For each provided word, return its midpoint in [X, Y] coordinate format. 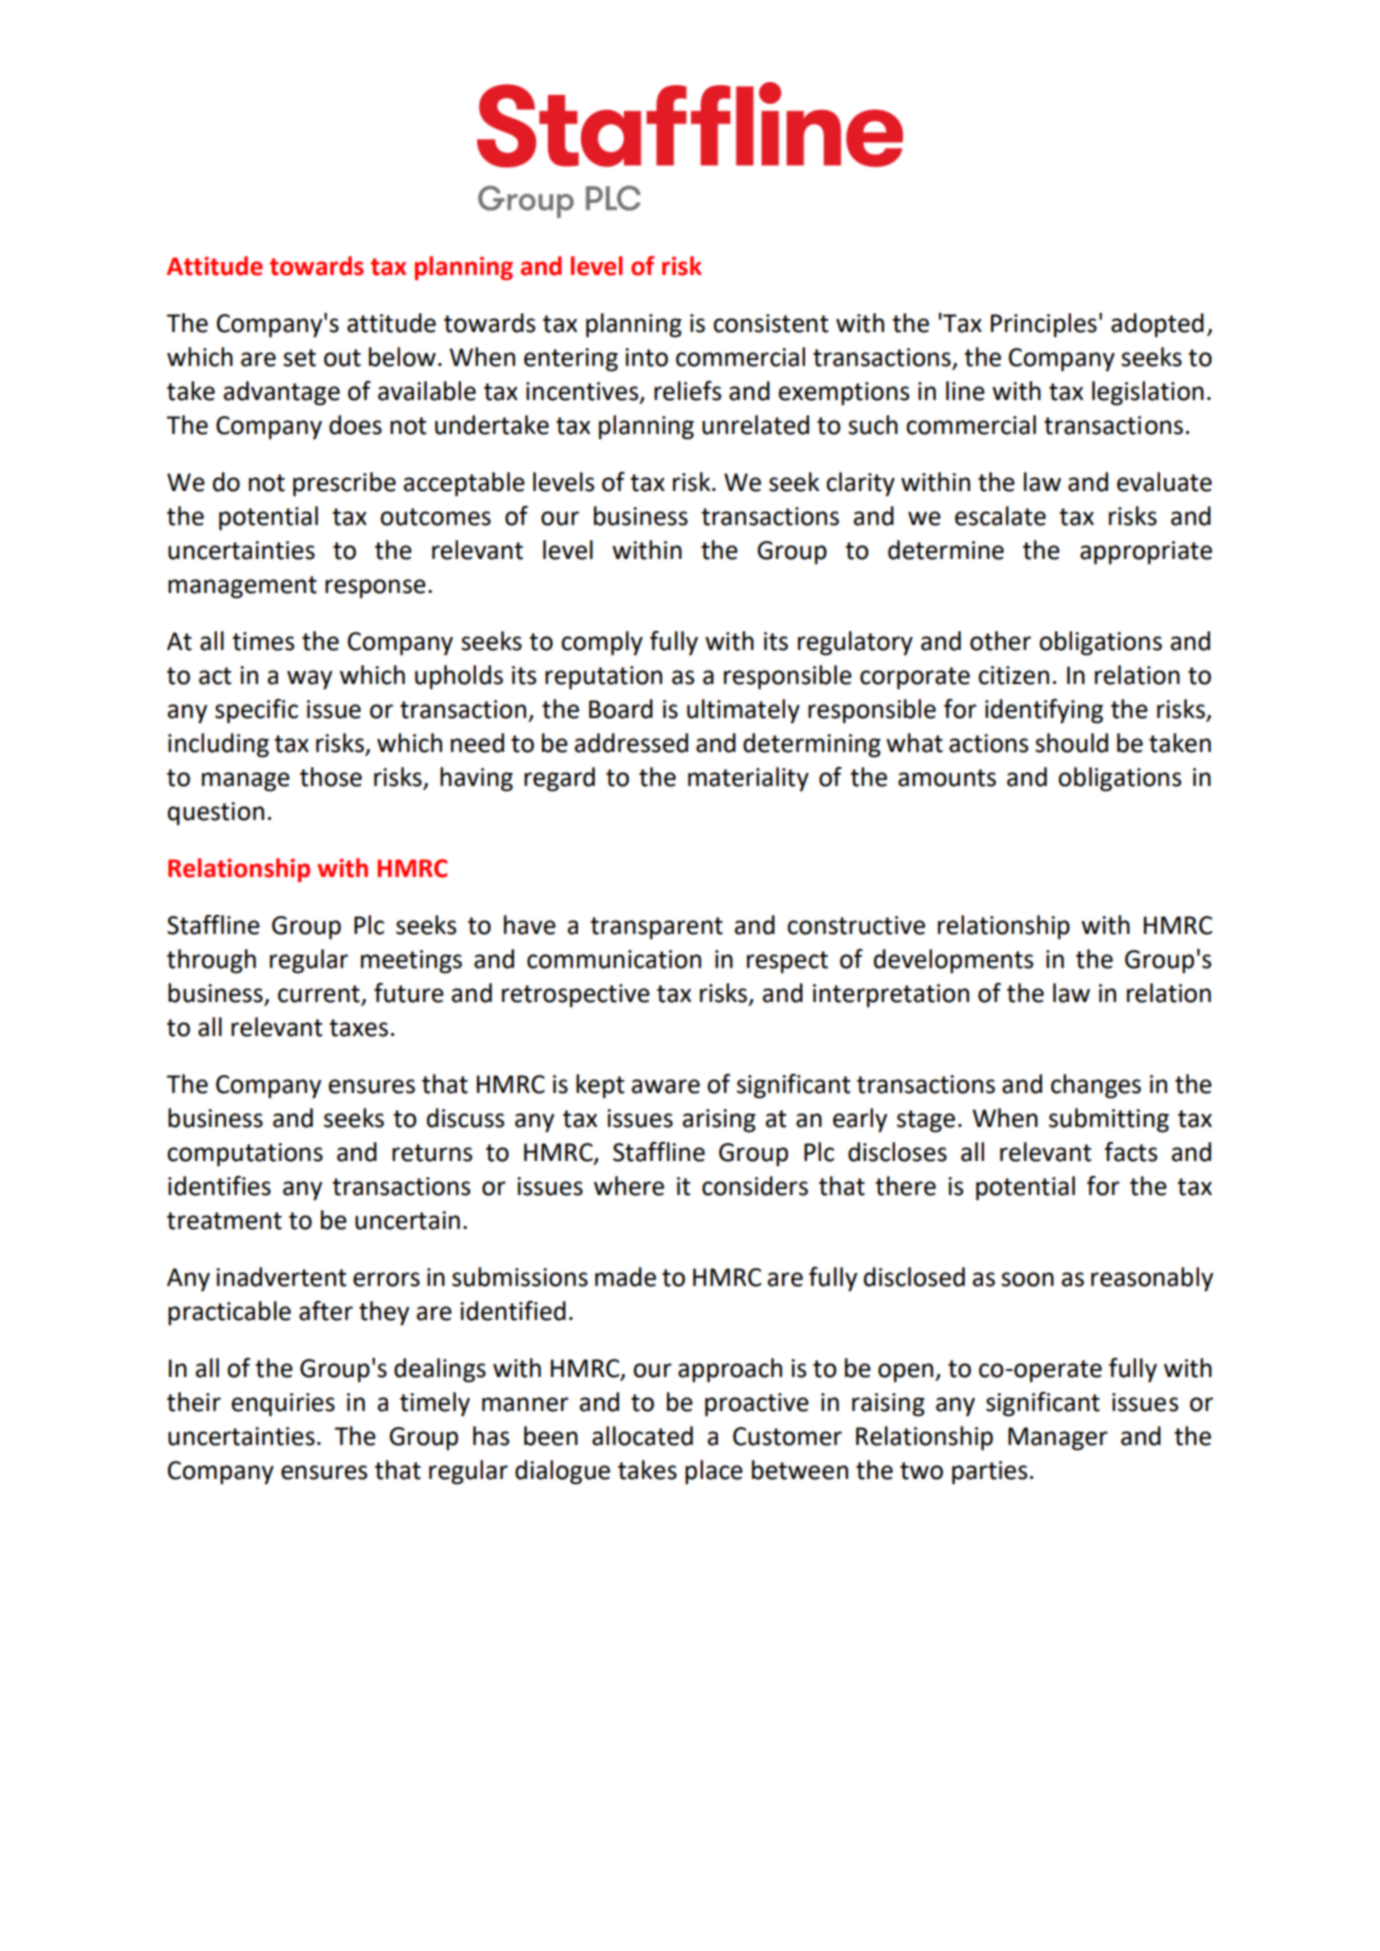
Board [621, 709]
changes [1096, 1086]
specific [256, 711]
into [646, 357]
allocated [642, 1436]
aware [666, 1086]
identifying [1044, 711]
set [299, 358]
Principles [1044, 325]
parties [989, 1473]
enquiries [283, 1405]
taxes [358, 1028]
